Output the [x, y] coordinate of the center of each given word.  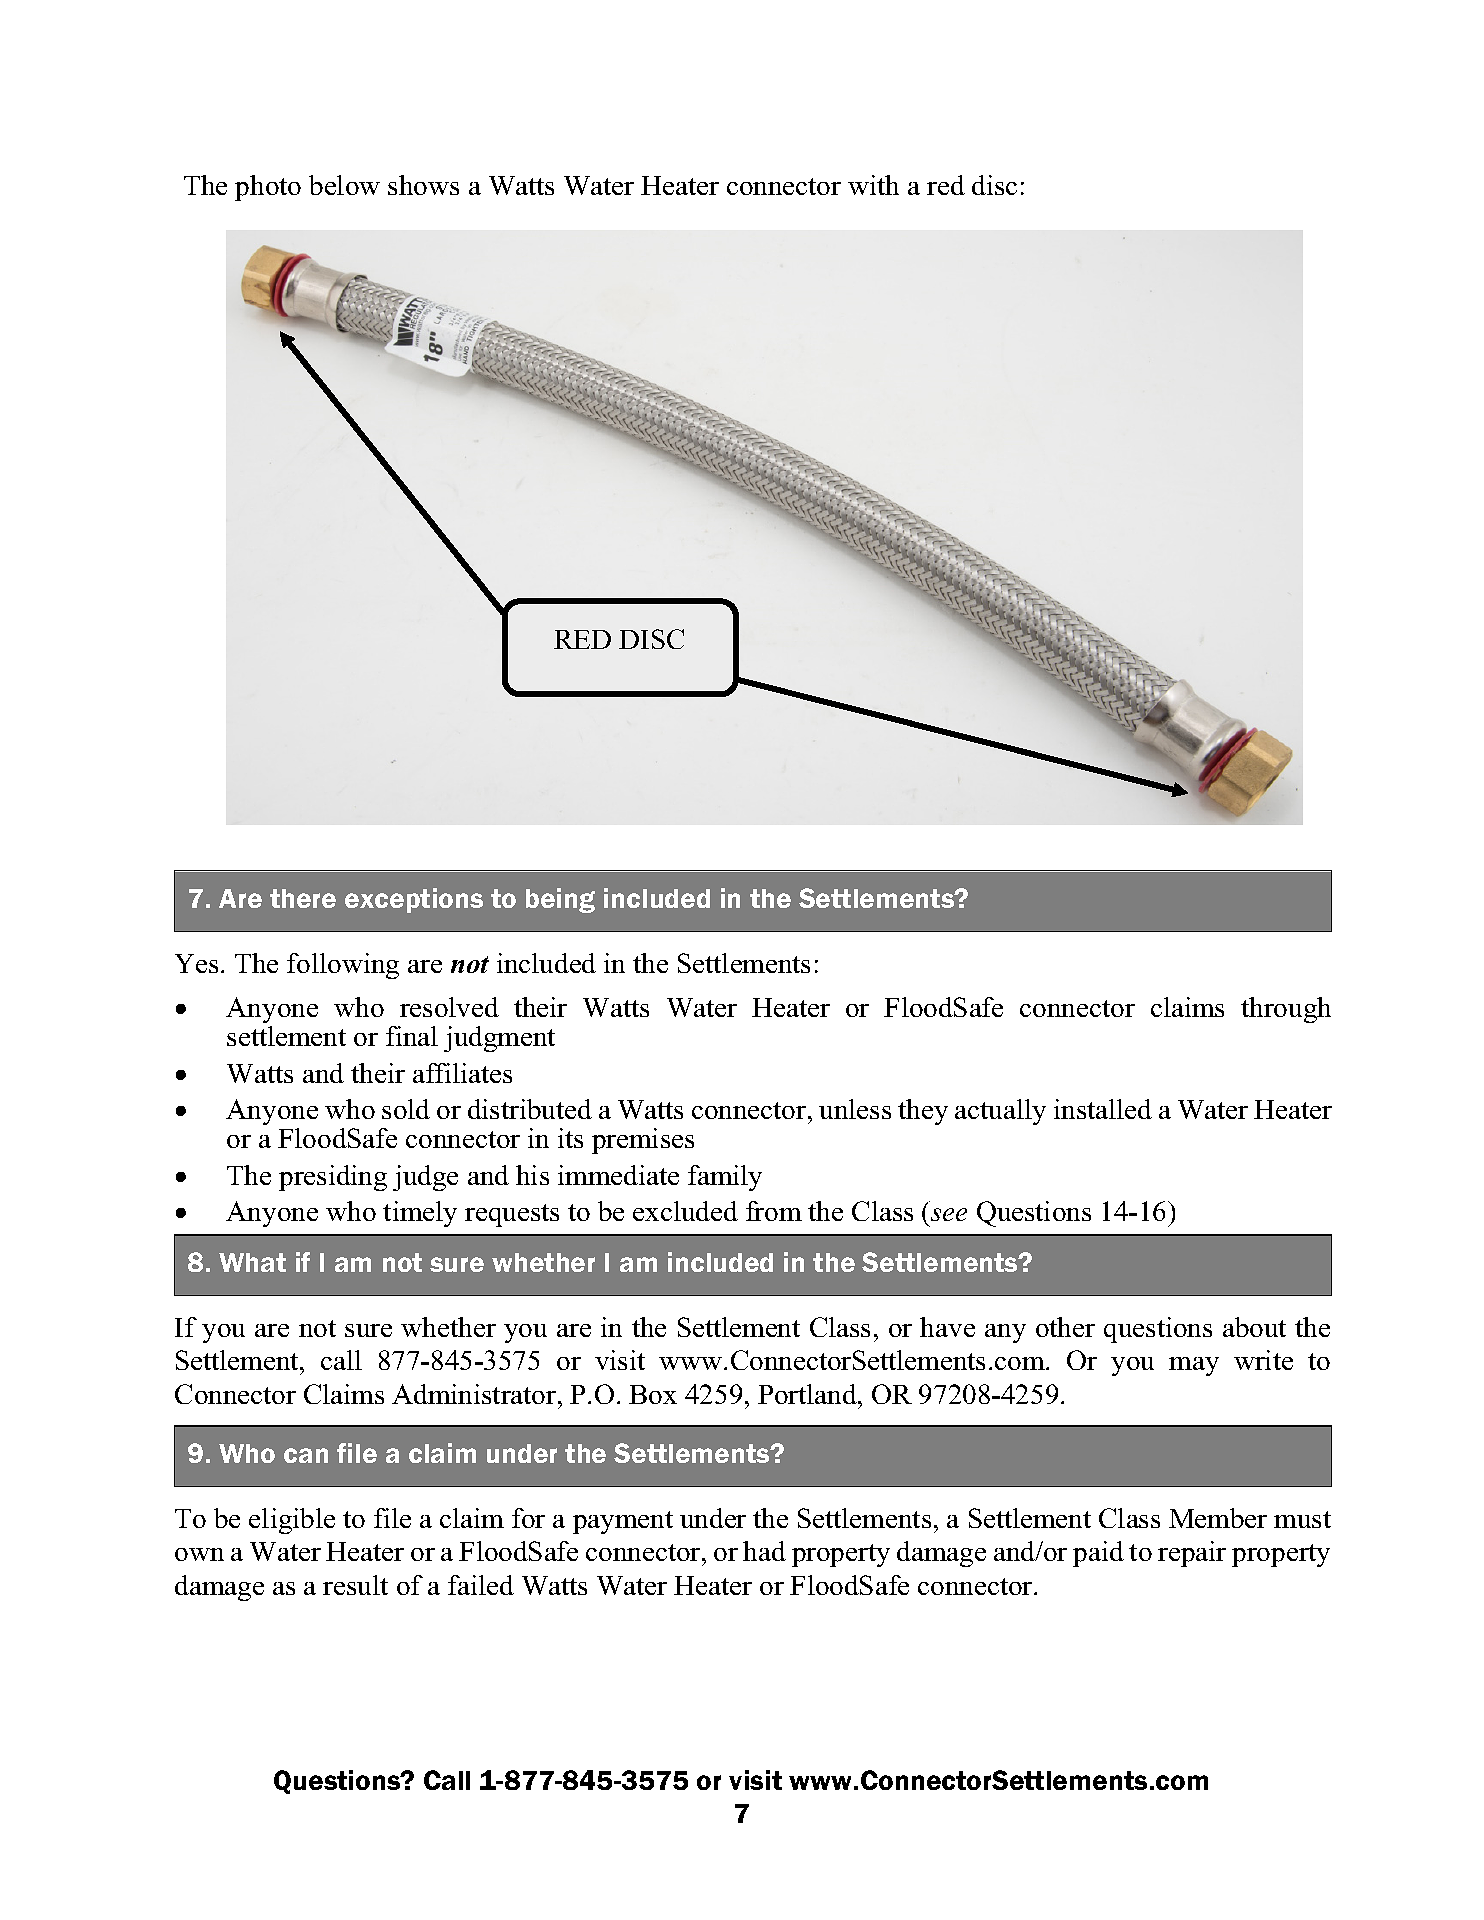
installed [1103, 1109]
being [560, 900]
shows [423, 185]
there [303, 898]
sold [406, 1109]
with [873, 185]
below [344, 185]
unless [855, 1109]
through [1286, 1010]
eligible [292, 1521]
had [764, 1551]
